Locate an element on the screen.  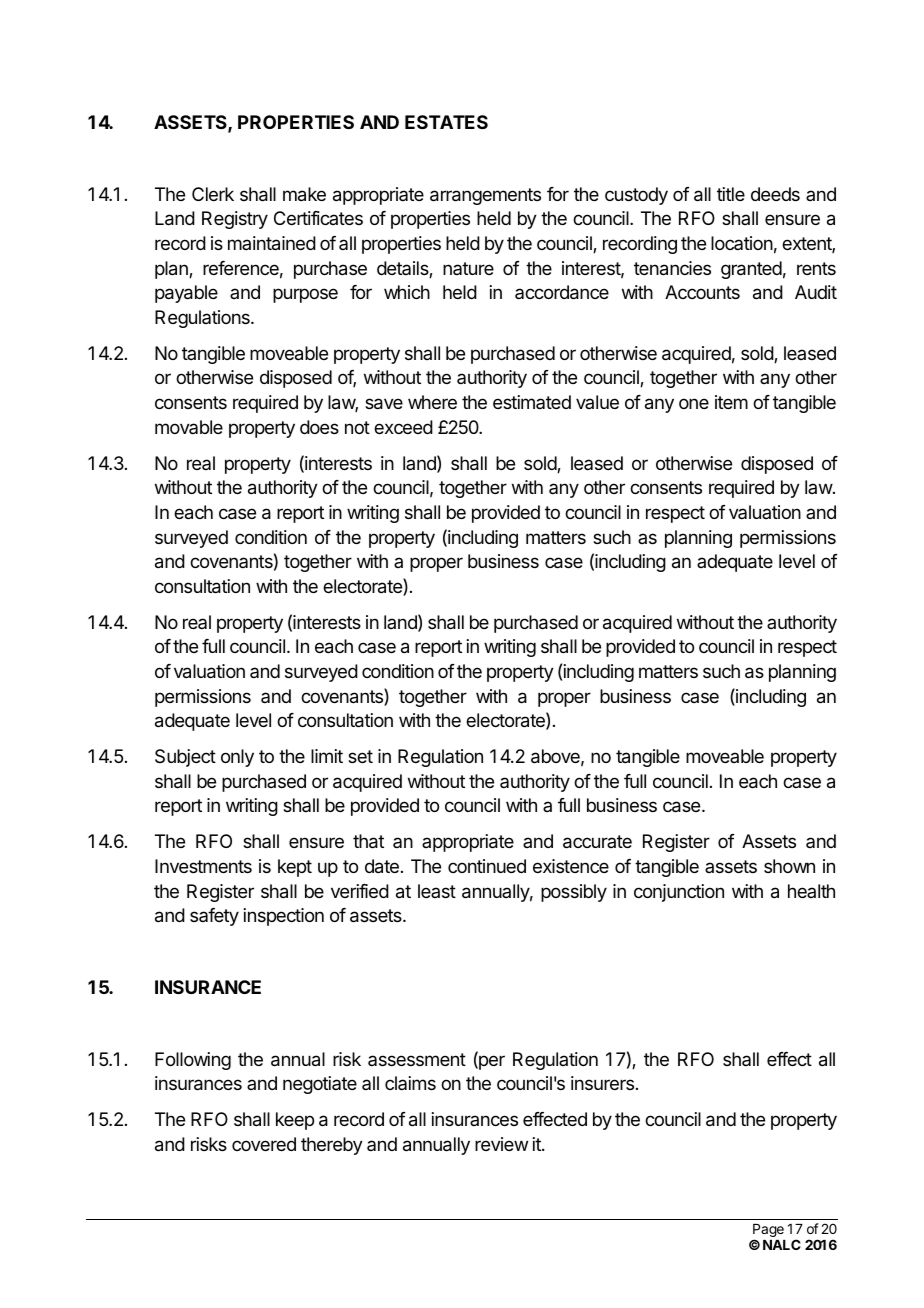
only is located at coordinates (237, 758).
